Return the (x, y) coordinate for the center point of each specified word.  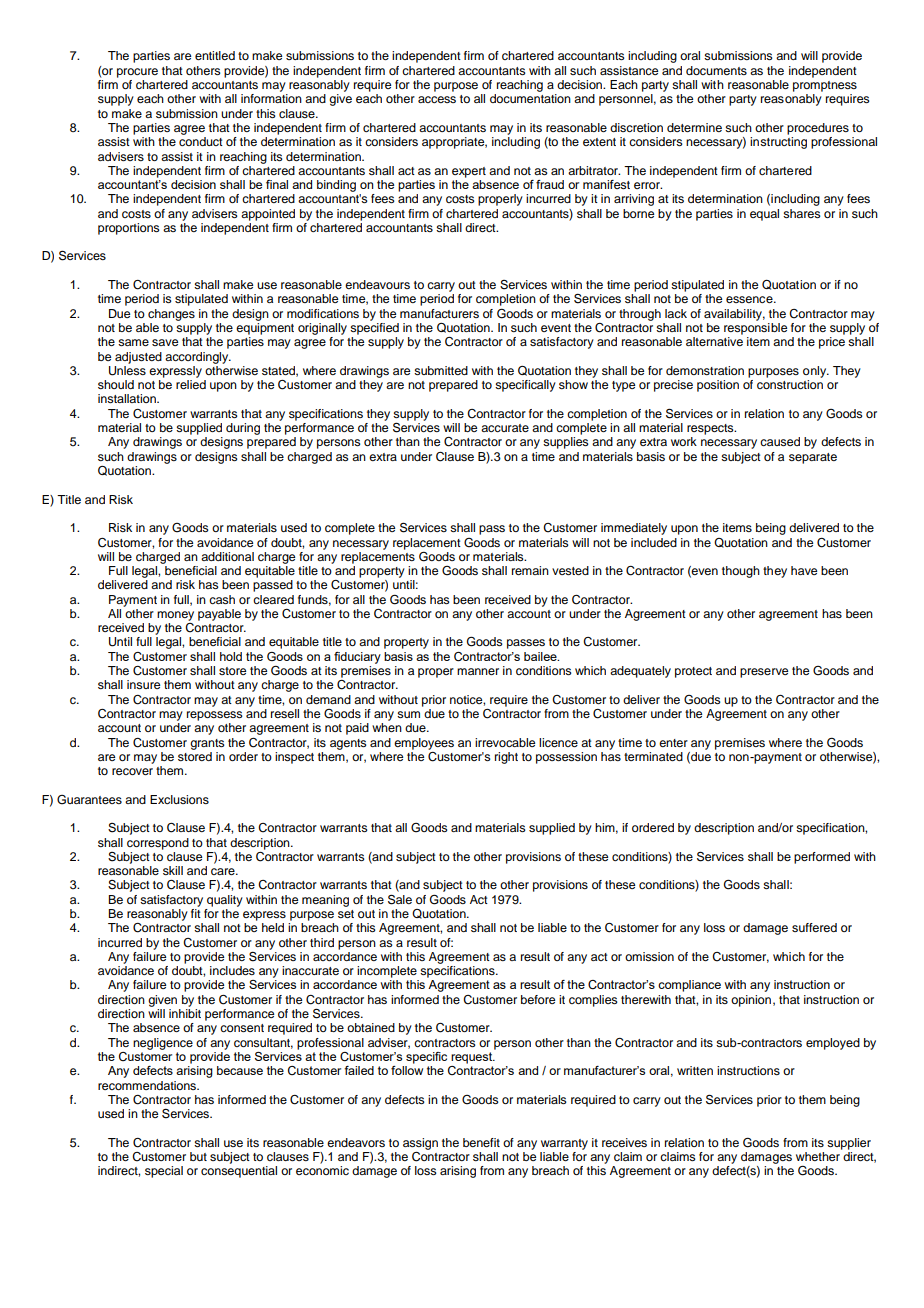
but (198, 1156)
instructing (778, 143)
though (741, 572)
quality (225, 901)
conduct (201, 141)
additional (227, 556)
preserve (764, 673)
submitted (441, 370)
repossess (215, 716)
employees (424, 744)
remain (530, 570)
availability (734, 315)
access (437, 99)
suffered (814, 927)
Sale (400, 899)
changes (171, 315)
